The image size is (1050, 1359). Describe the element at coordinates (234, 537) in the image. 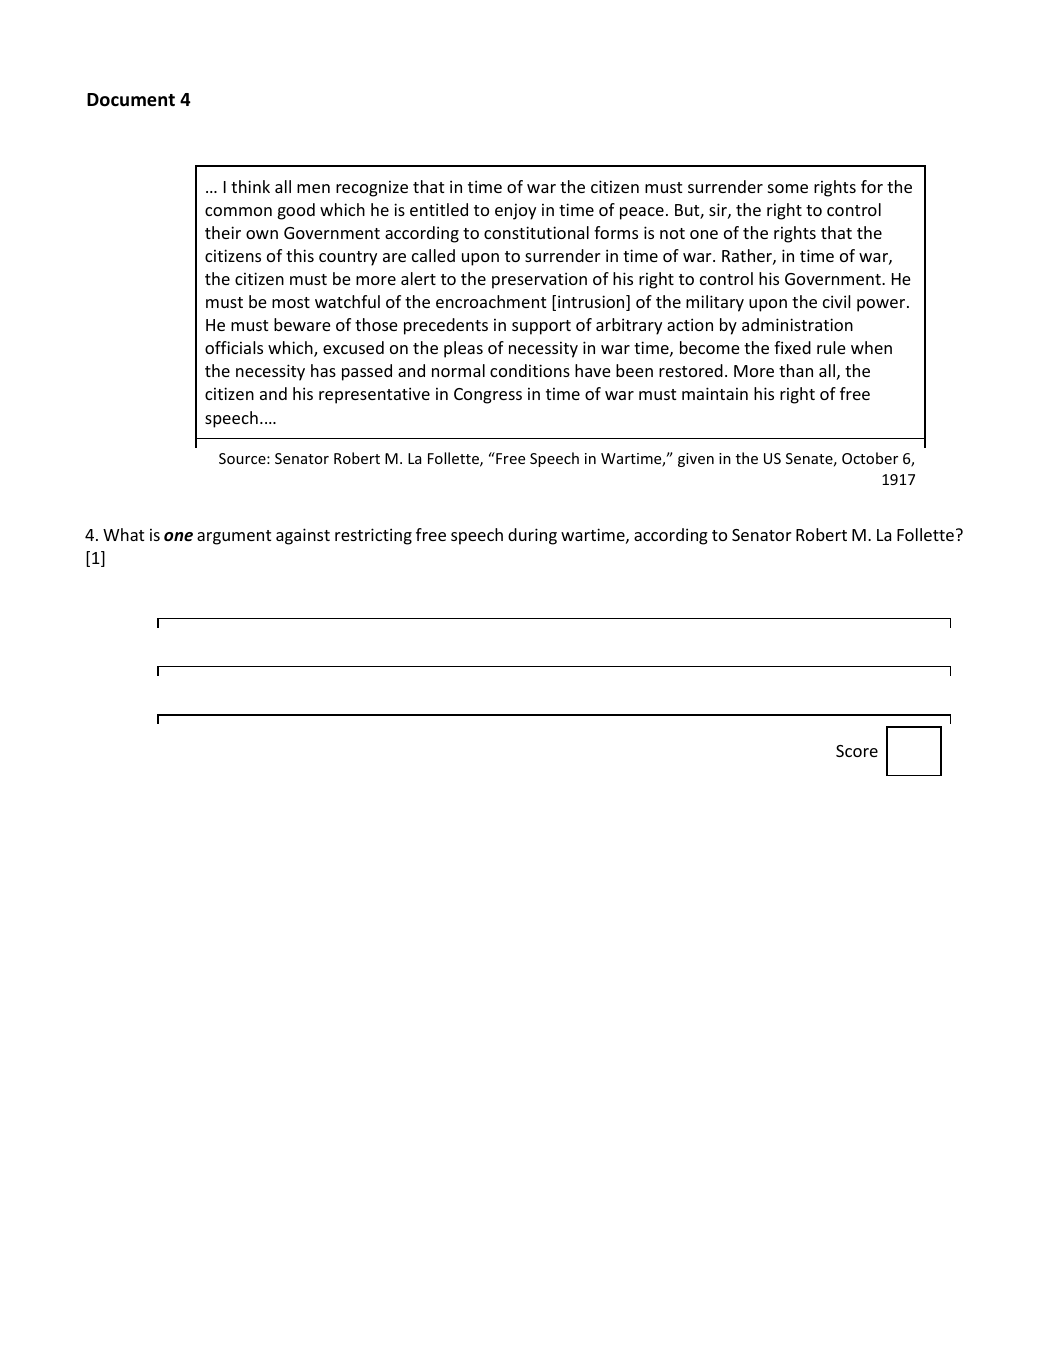

I see `argument` at that location.
